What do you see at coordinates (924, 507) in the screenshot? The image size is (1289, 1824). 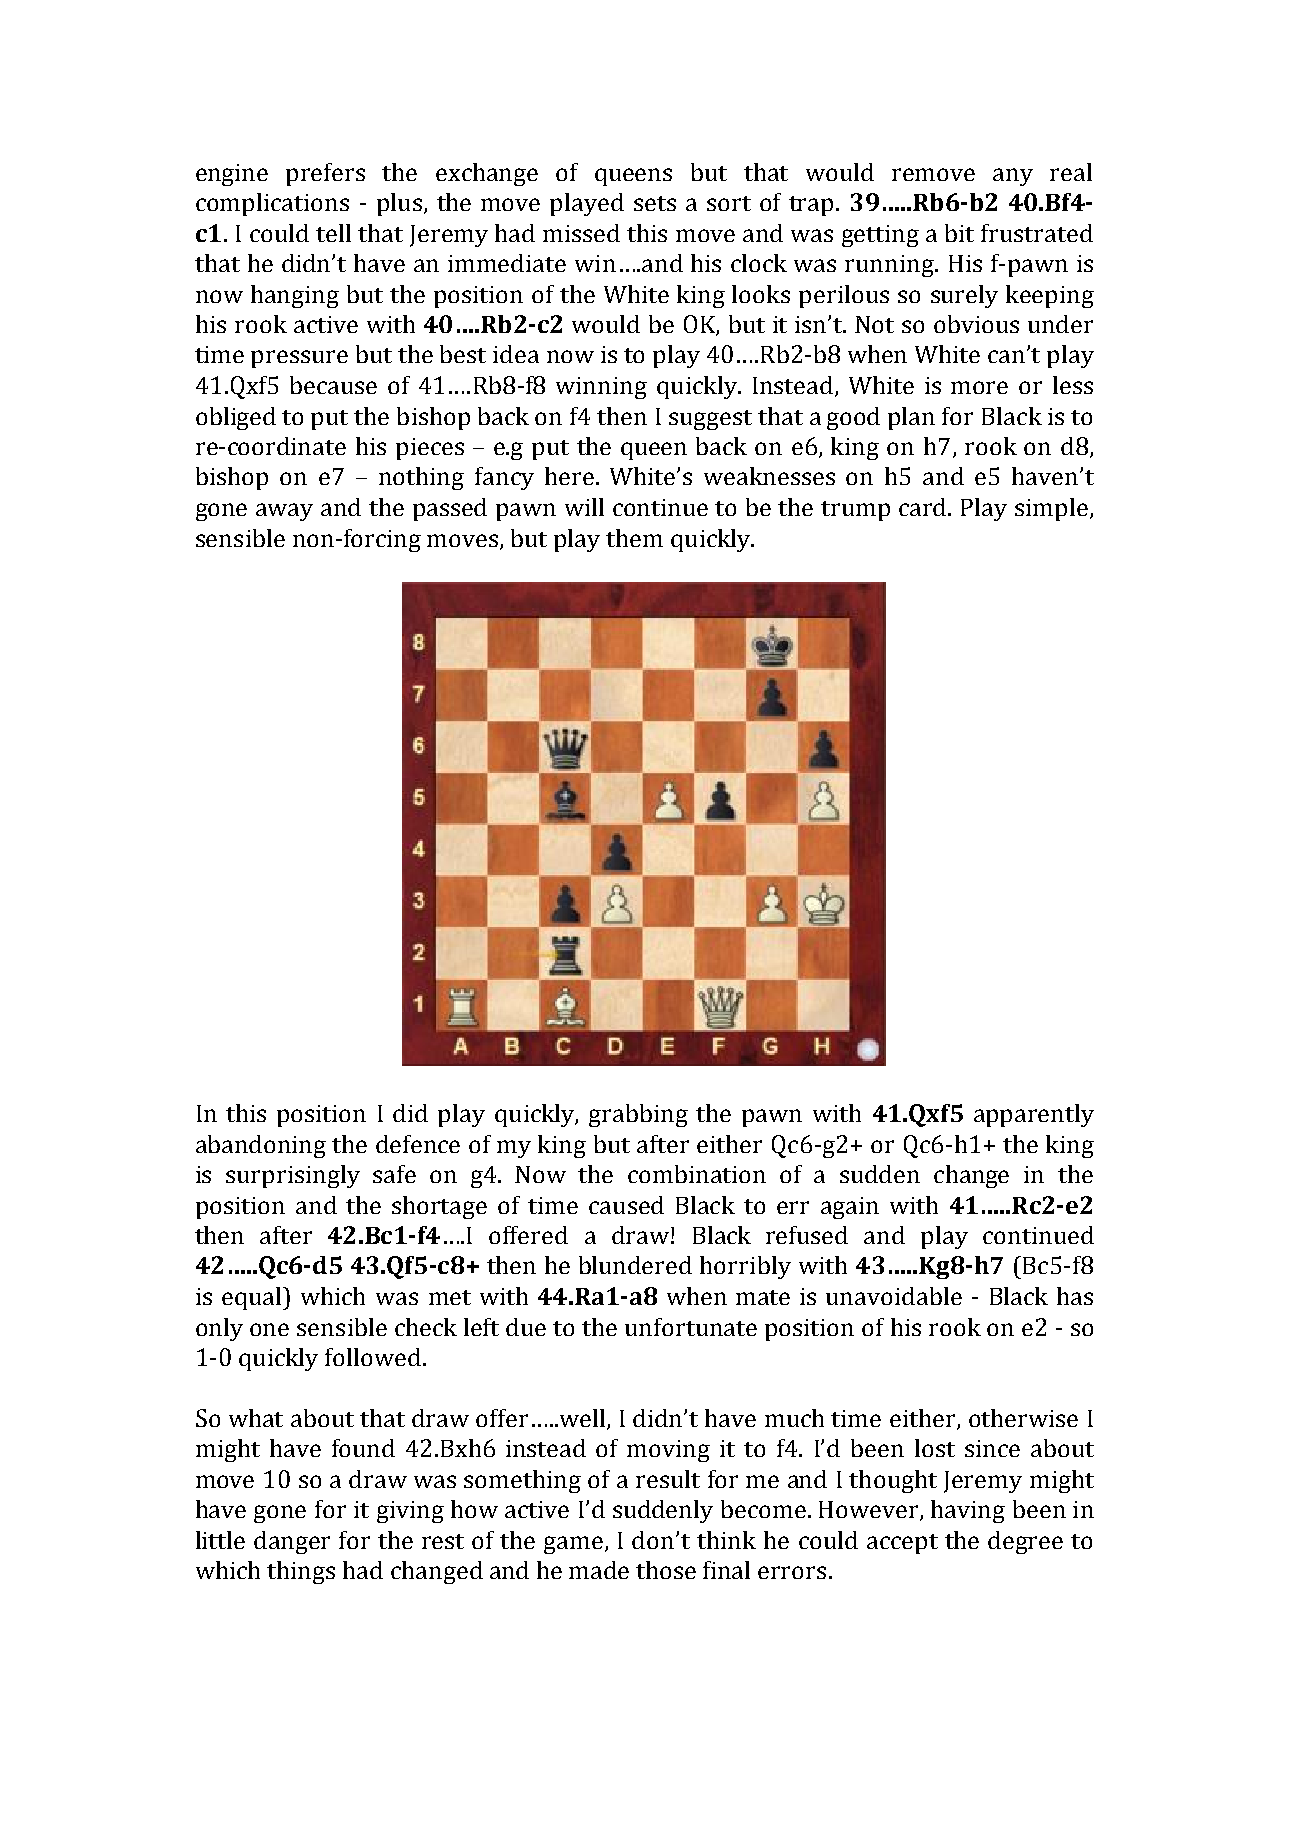 I see `card` at bounding box center [924, 507].
